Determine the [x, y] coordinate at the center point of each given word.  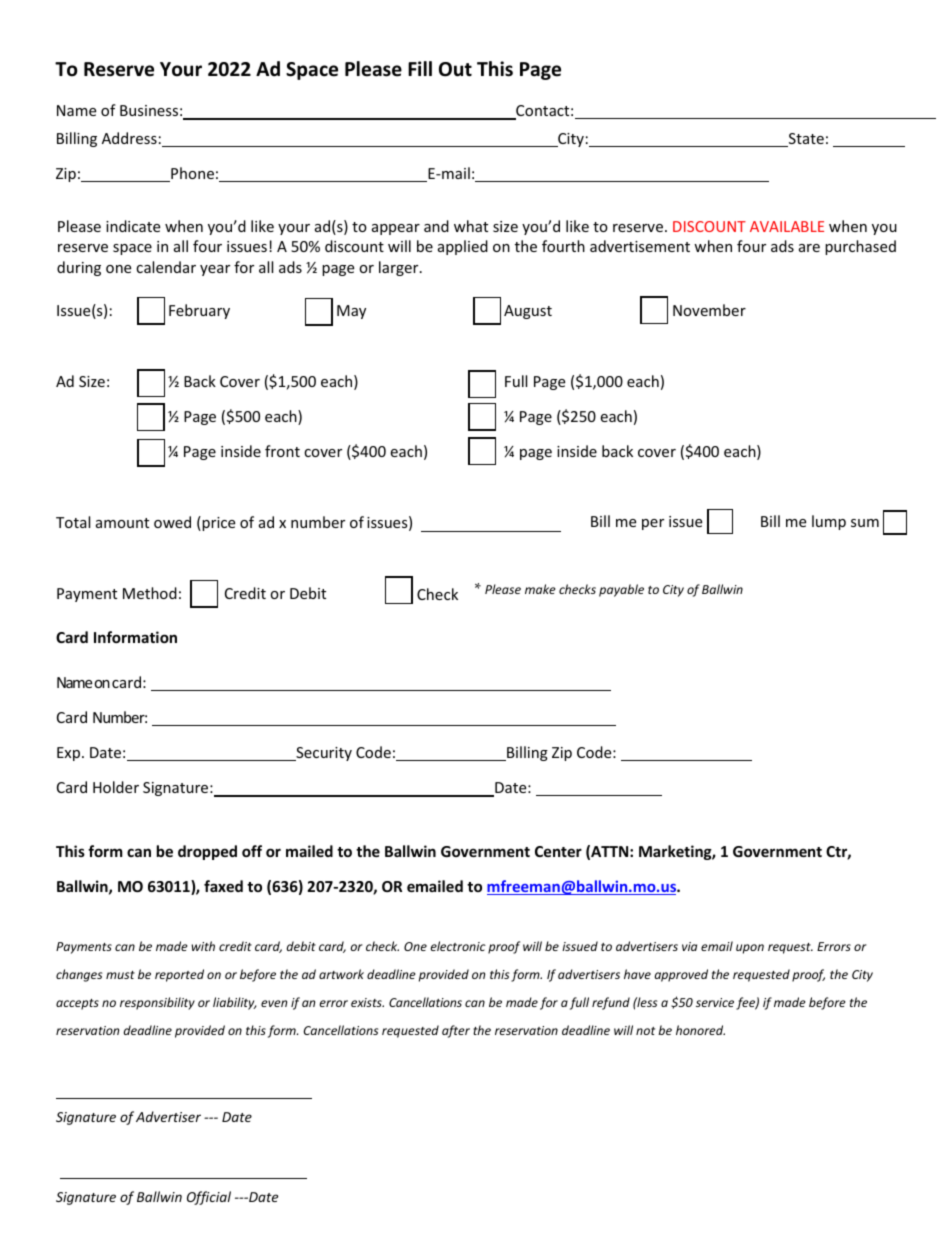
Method [150, 593]
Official [209, 1198]
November [709, 310]
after [456, 1031]
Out [455, 69]
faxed [223, 886]
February [199, 311]
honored [700, 1030]
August [528, 312]
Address [129, 138]
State [805, 140]
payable [621, 590]
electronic [458, 946]
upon [750, 949]
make [540, 589]
